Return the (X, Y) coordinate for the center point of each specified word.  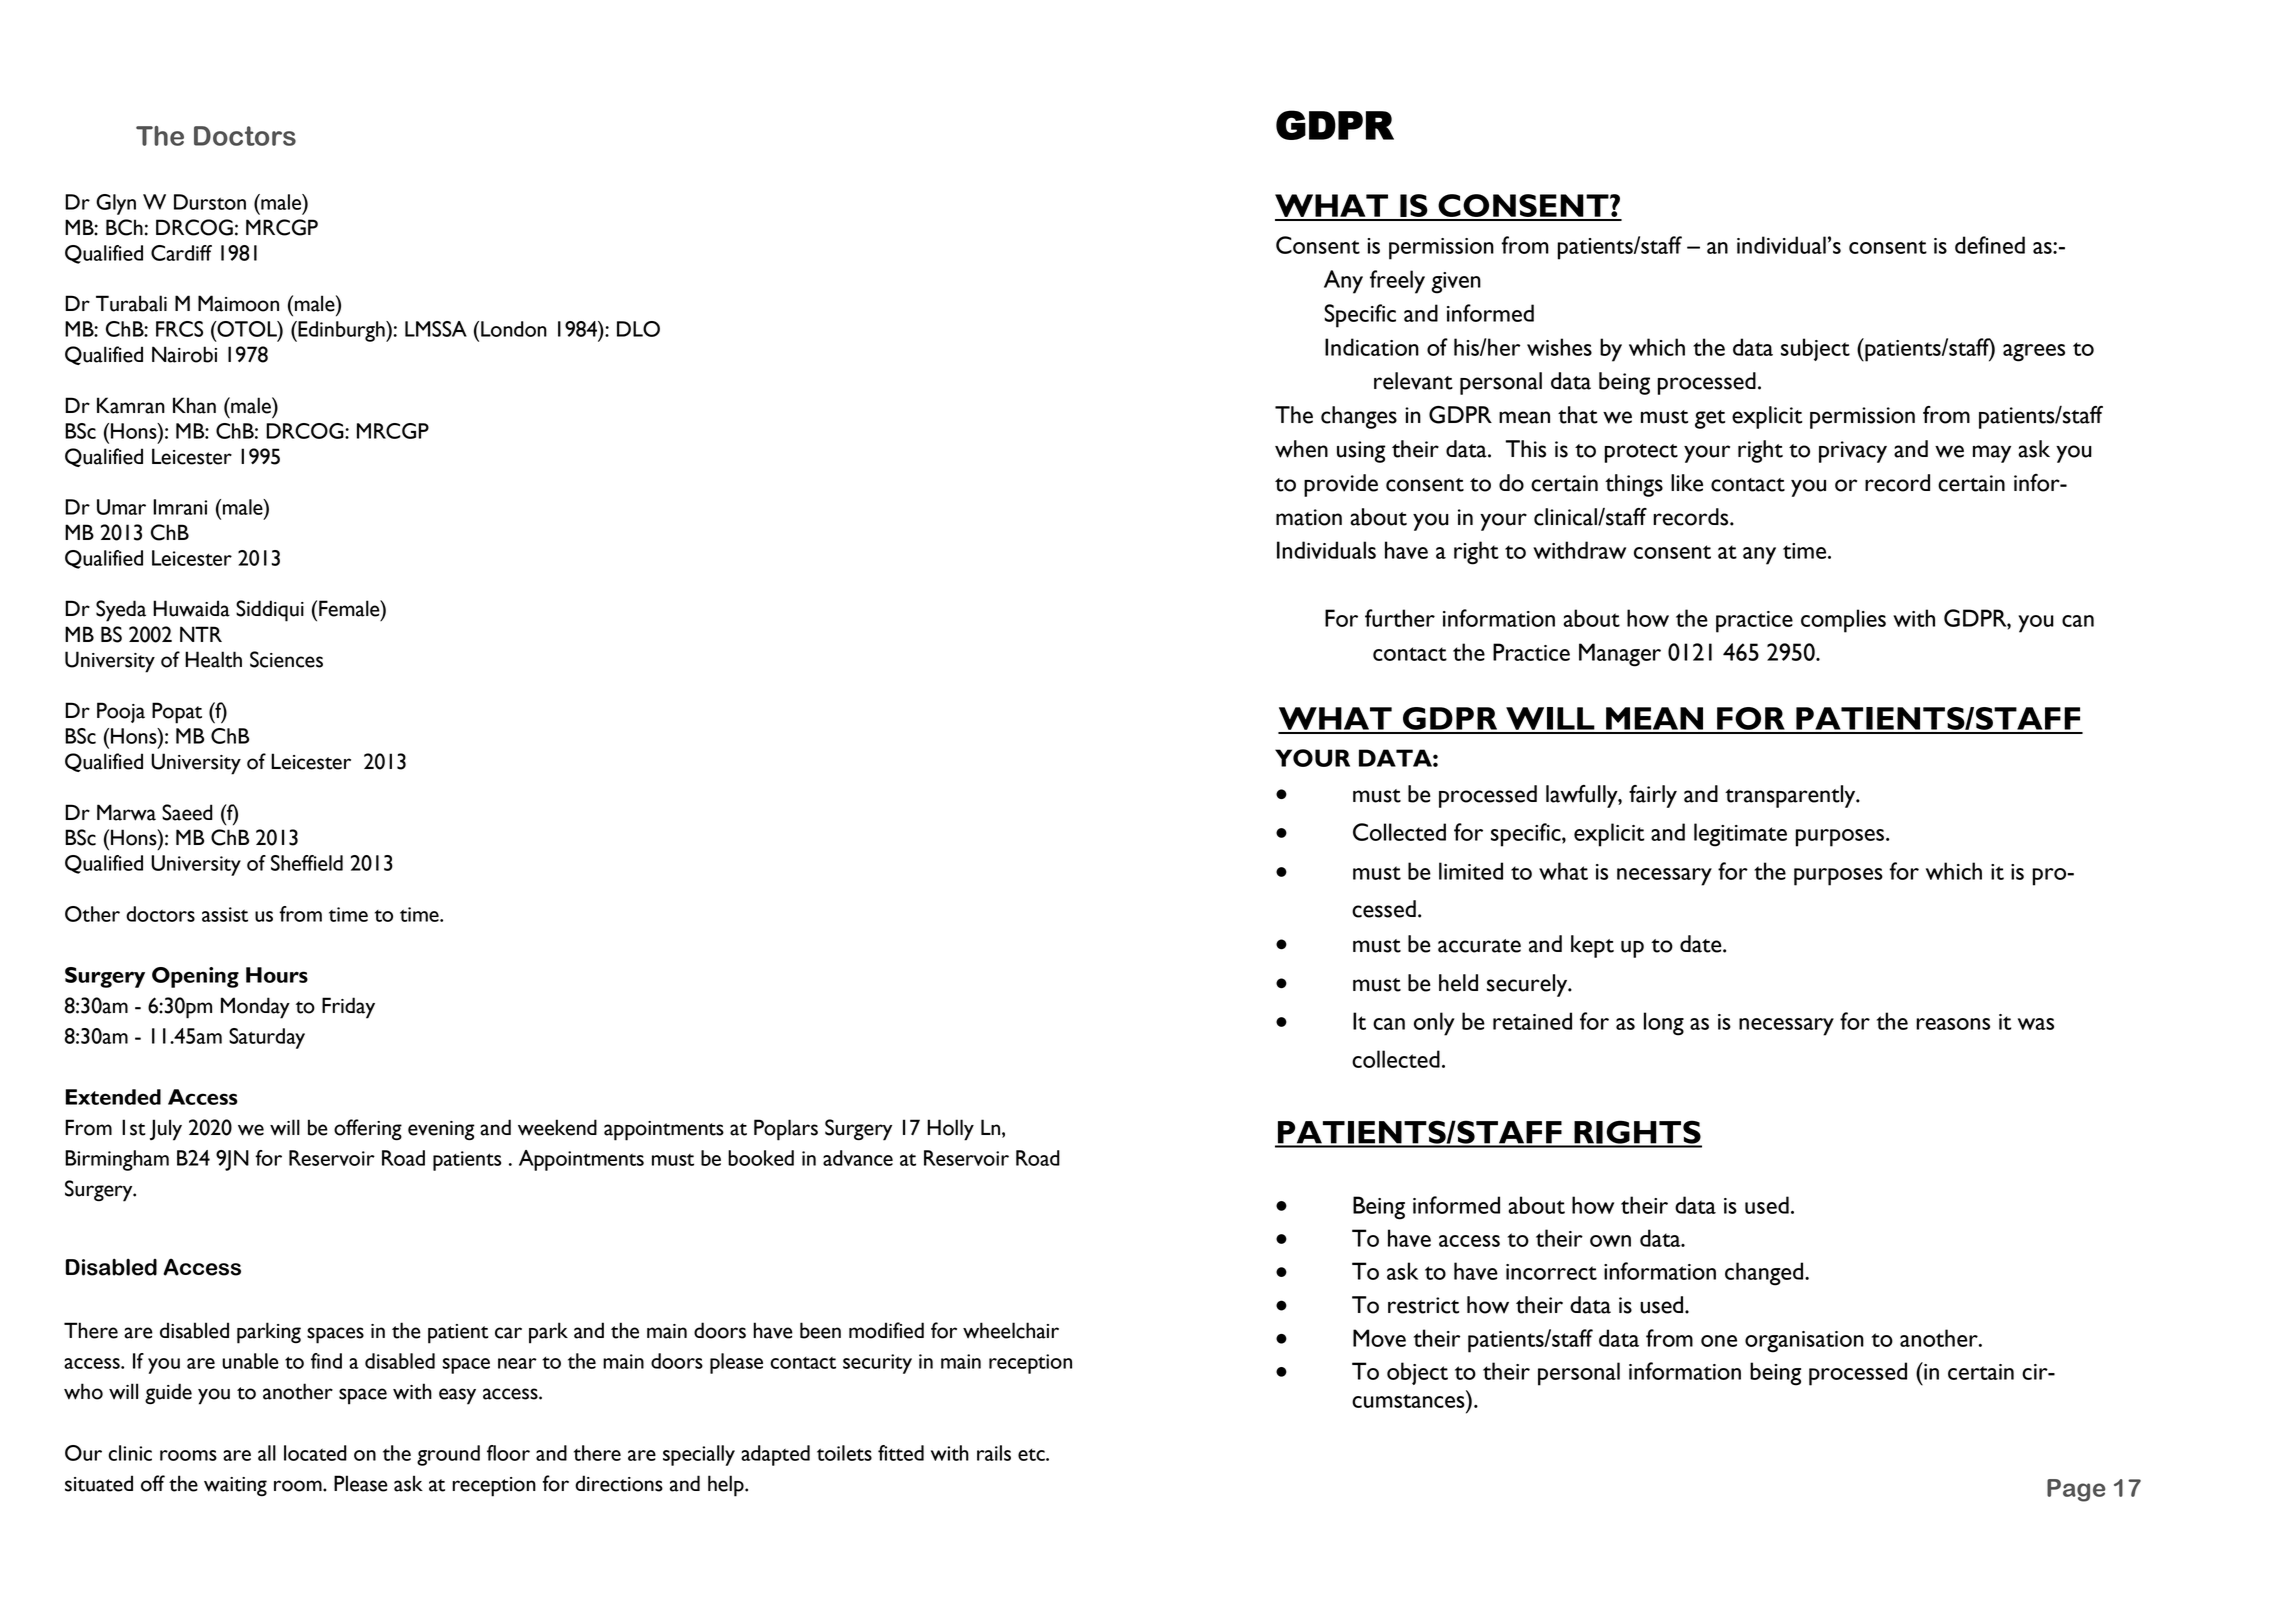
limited (1471, 871)
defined (1990, 245)
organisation (1804, 1342)
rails (994, 1453)
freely (1397, 282)
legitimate (1740, 835)
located (315, 1453)
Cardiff (181, 253)
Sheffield (307, 863)
